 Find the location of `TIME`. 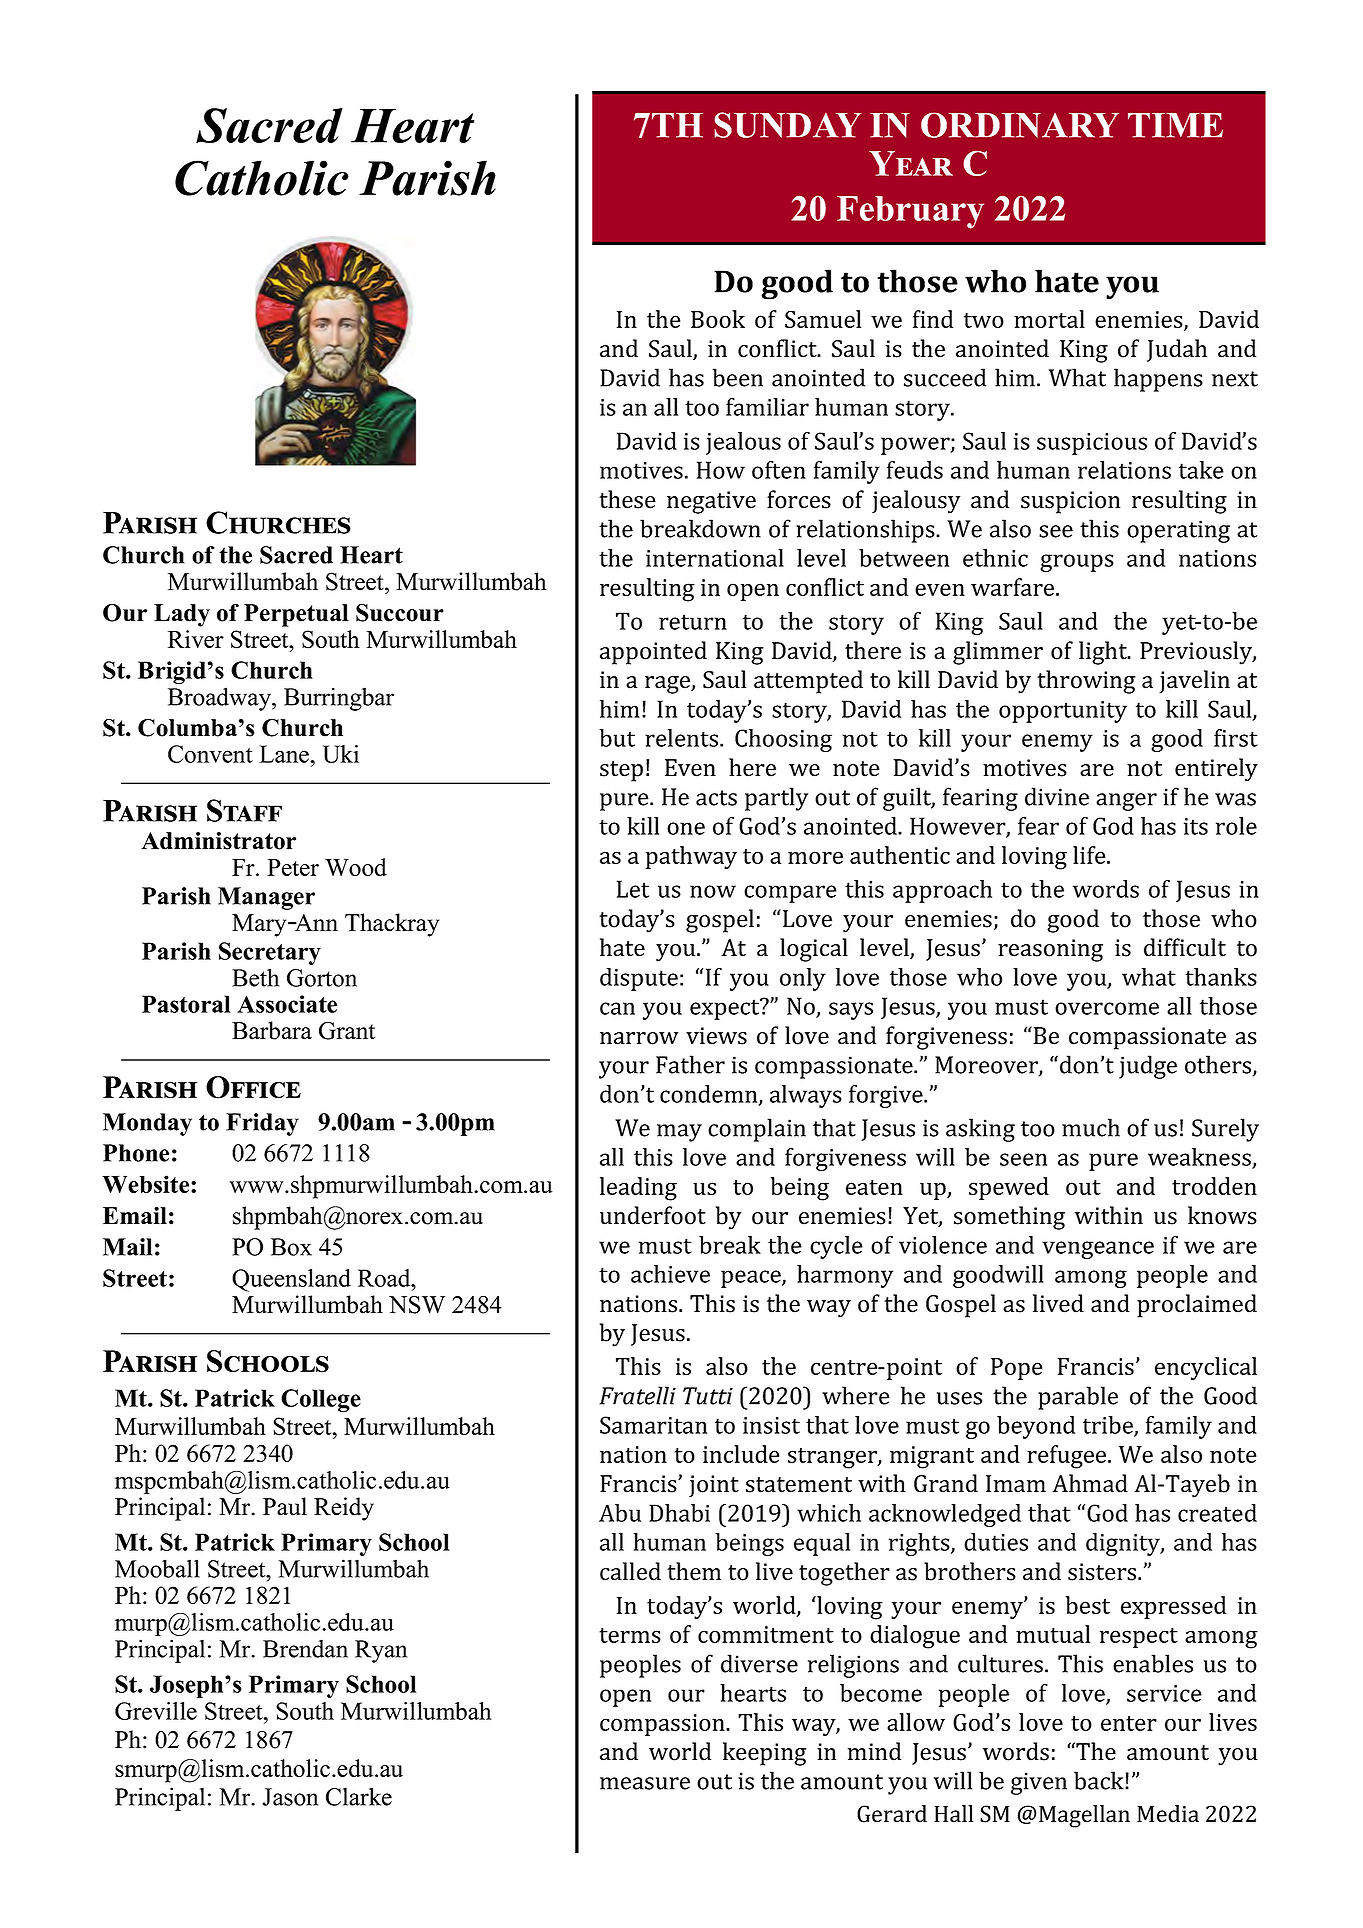

TIME is located at coordinates (1175, 125).
